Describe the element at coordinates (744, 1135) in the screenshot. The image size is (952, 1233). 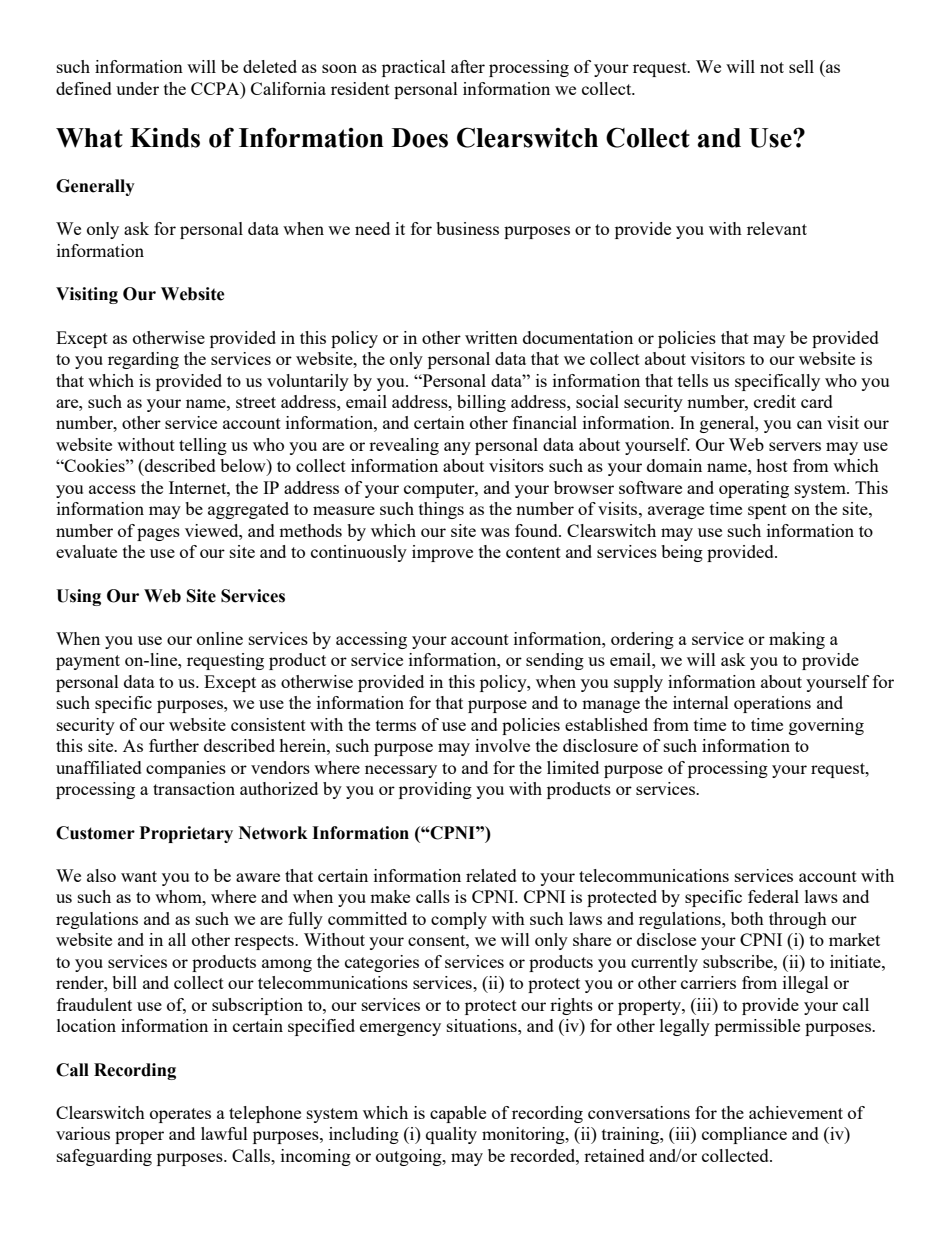
I see `compliance` at that location.
